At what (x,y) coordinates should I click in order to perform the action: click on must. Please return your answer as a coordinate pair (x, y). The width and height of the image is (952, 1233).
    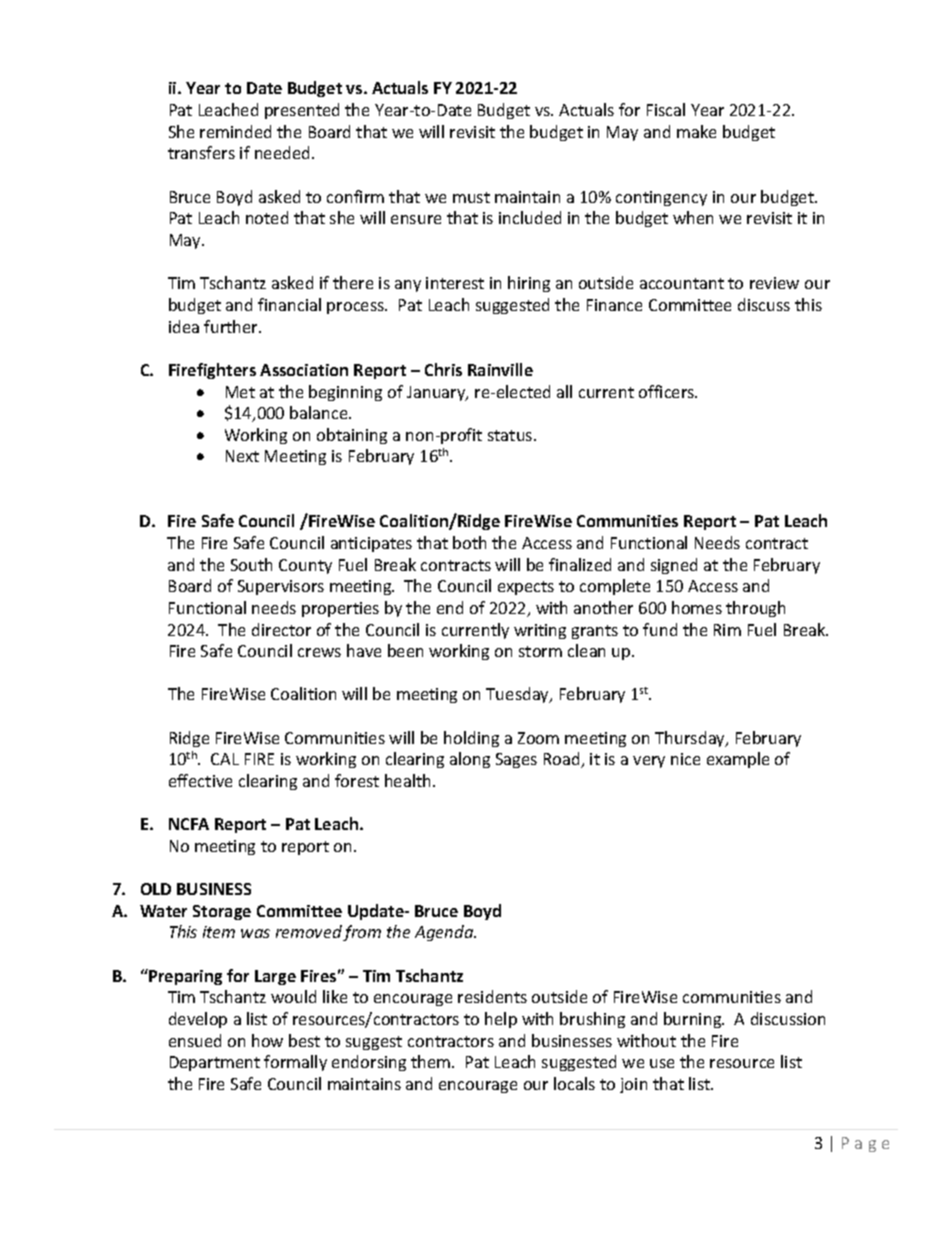
    Looking at the image, I should click on (471, 197).
